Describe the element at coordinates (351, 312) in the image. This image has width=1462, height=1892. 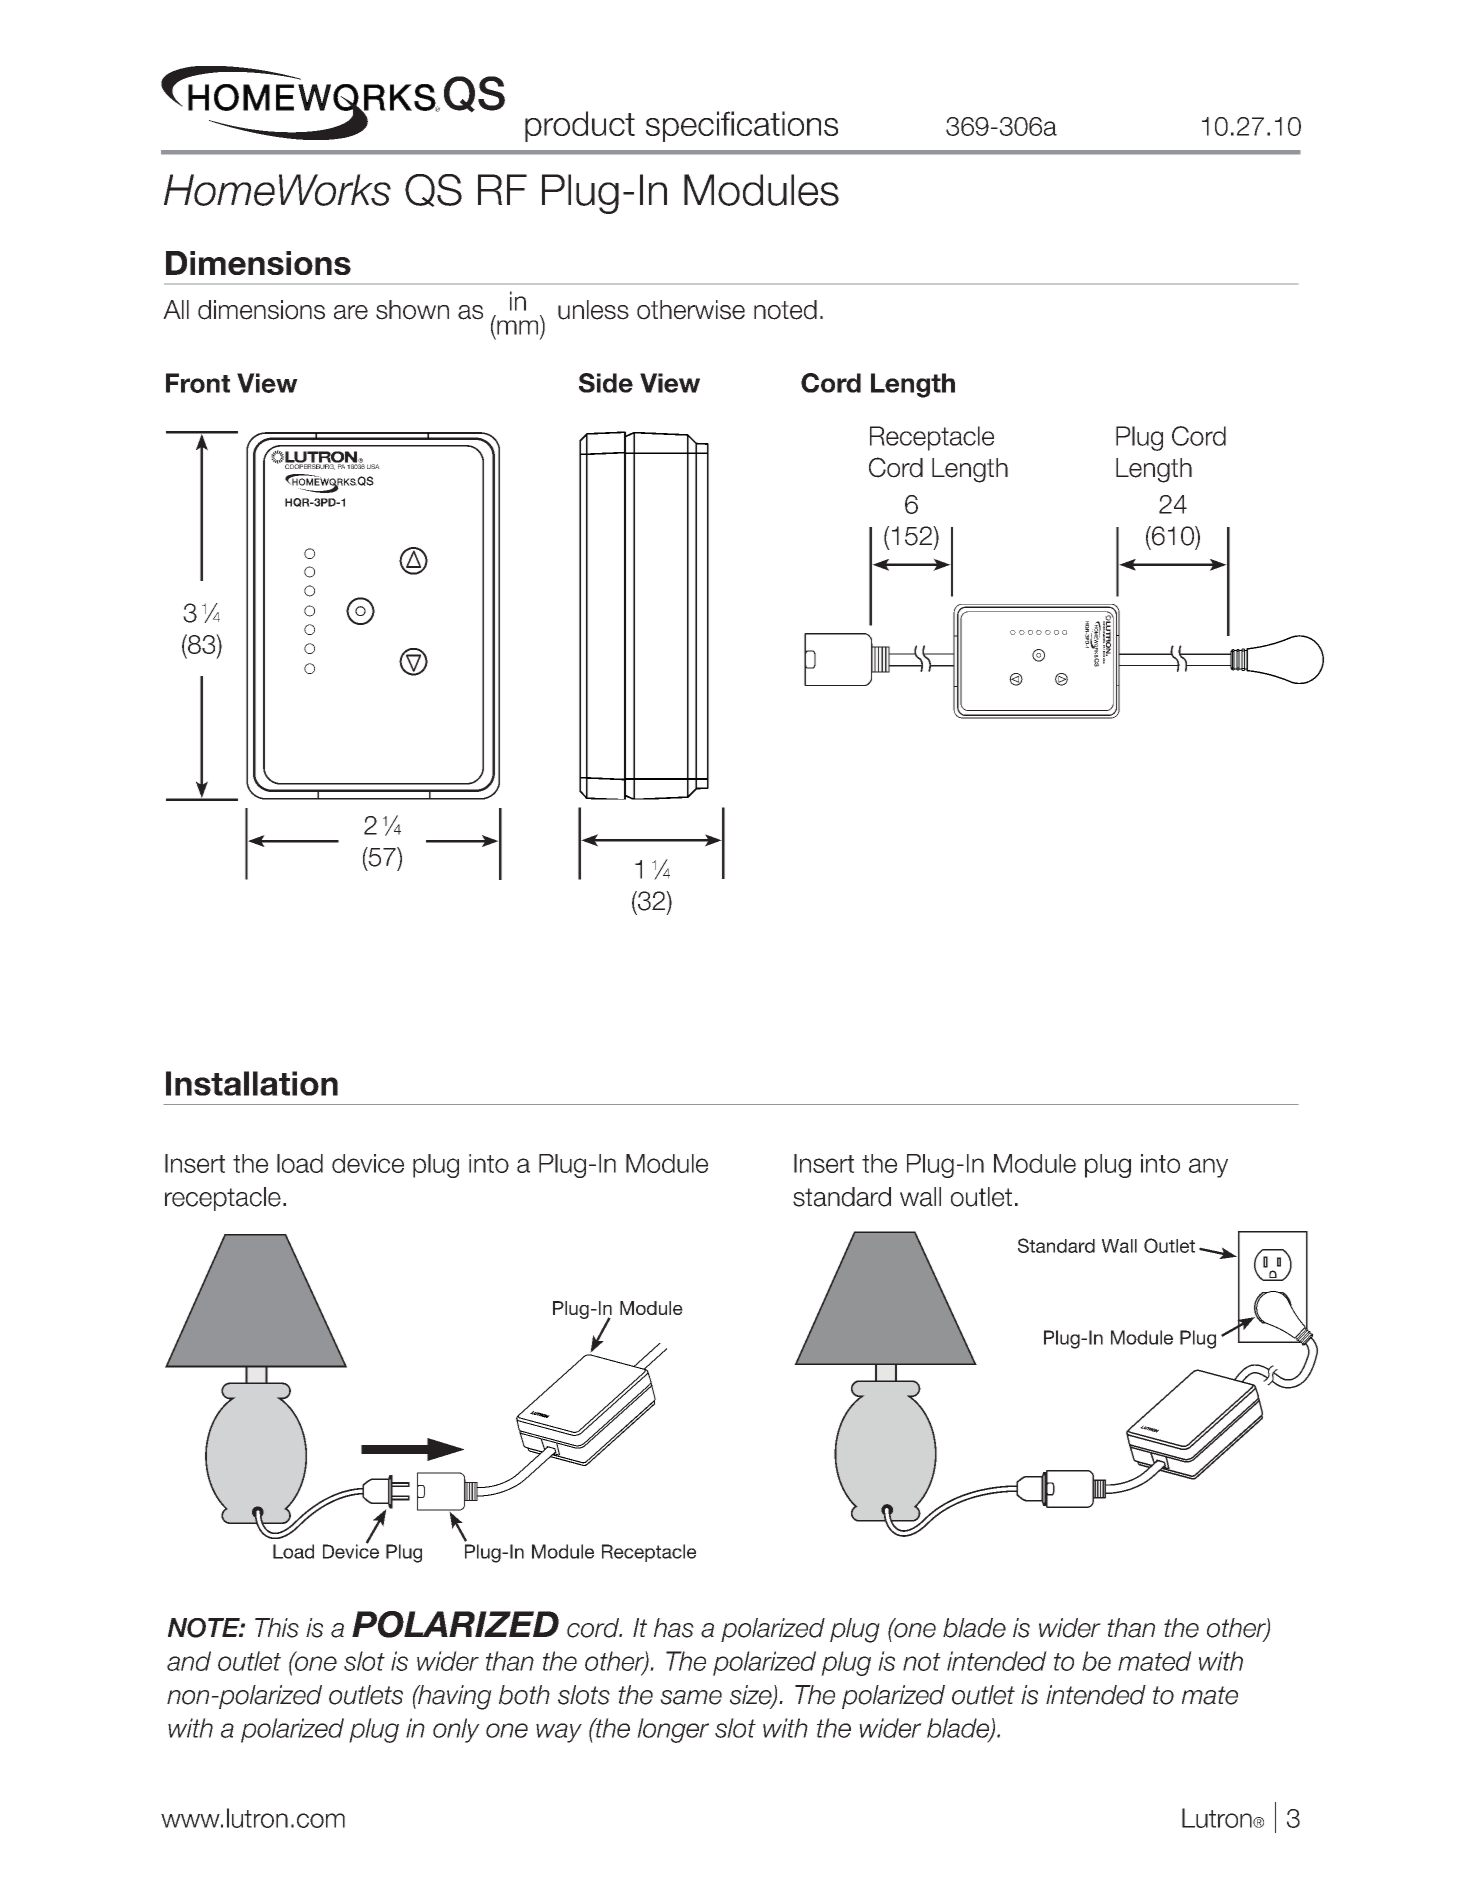
I see `are` at that location.
